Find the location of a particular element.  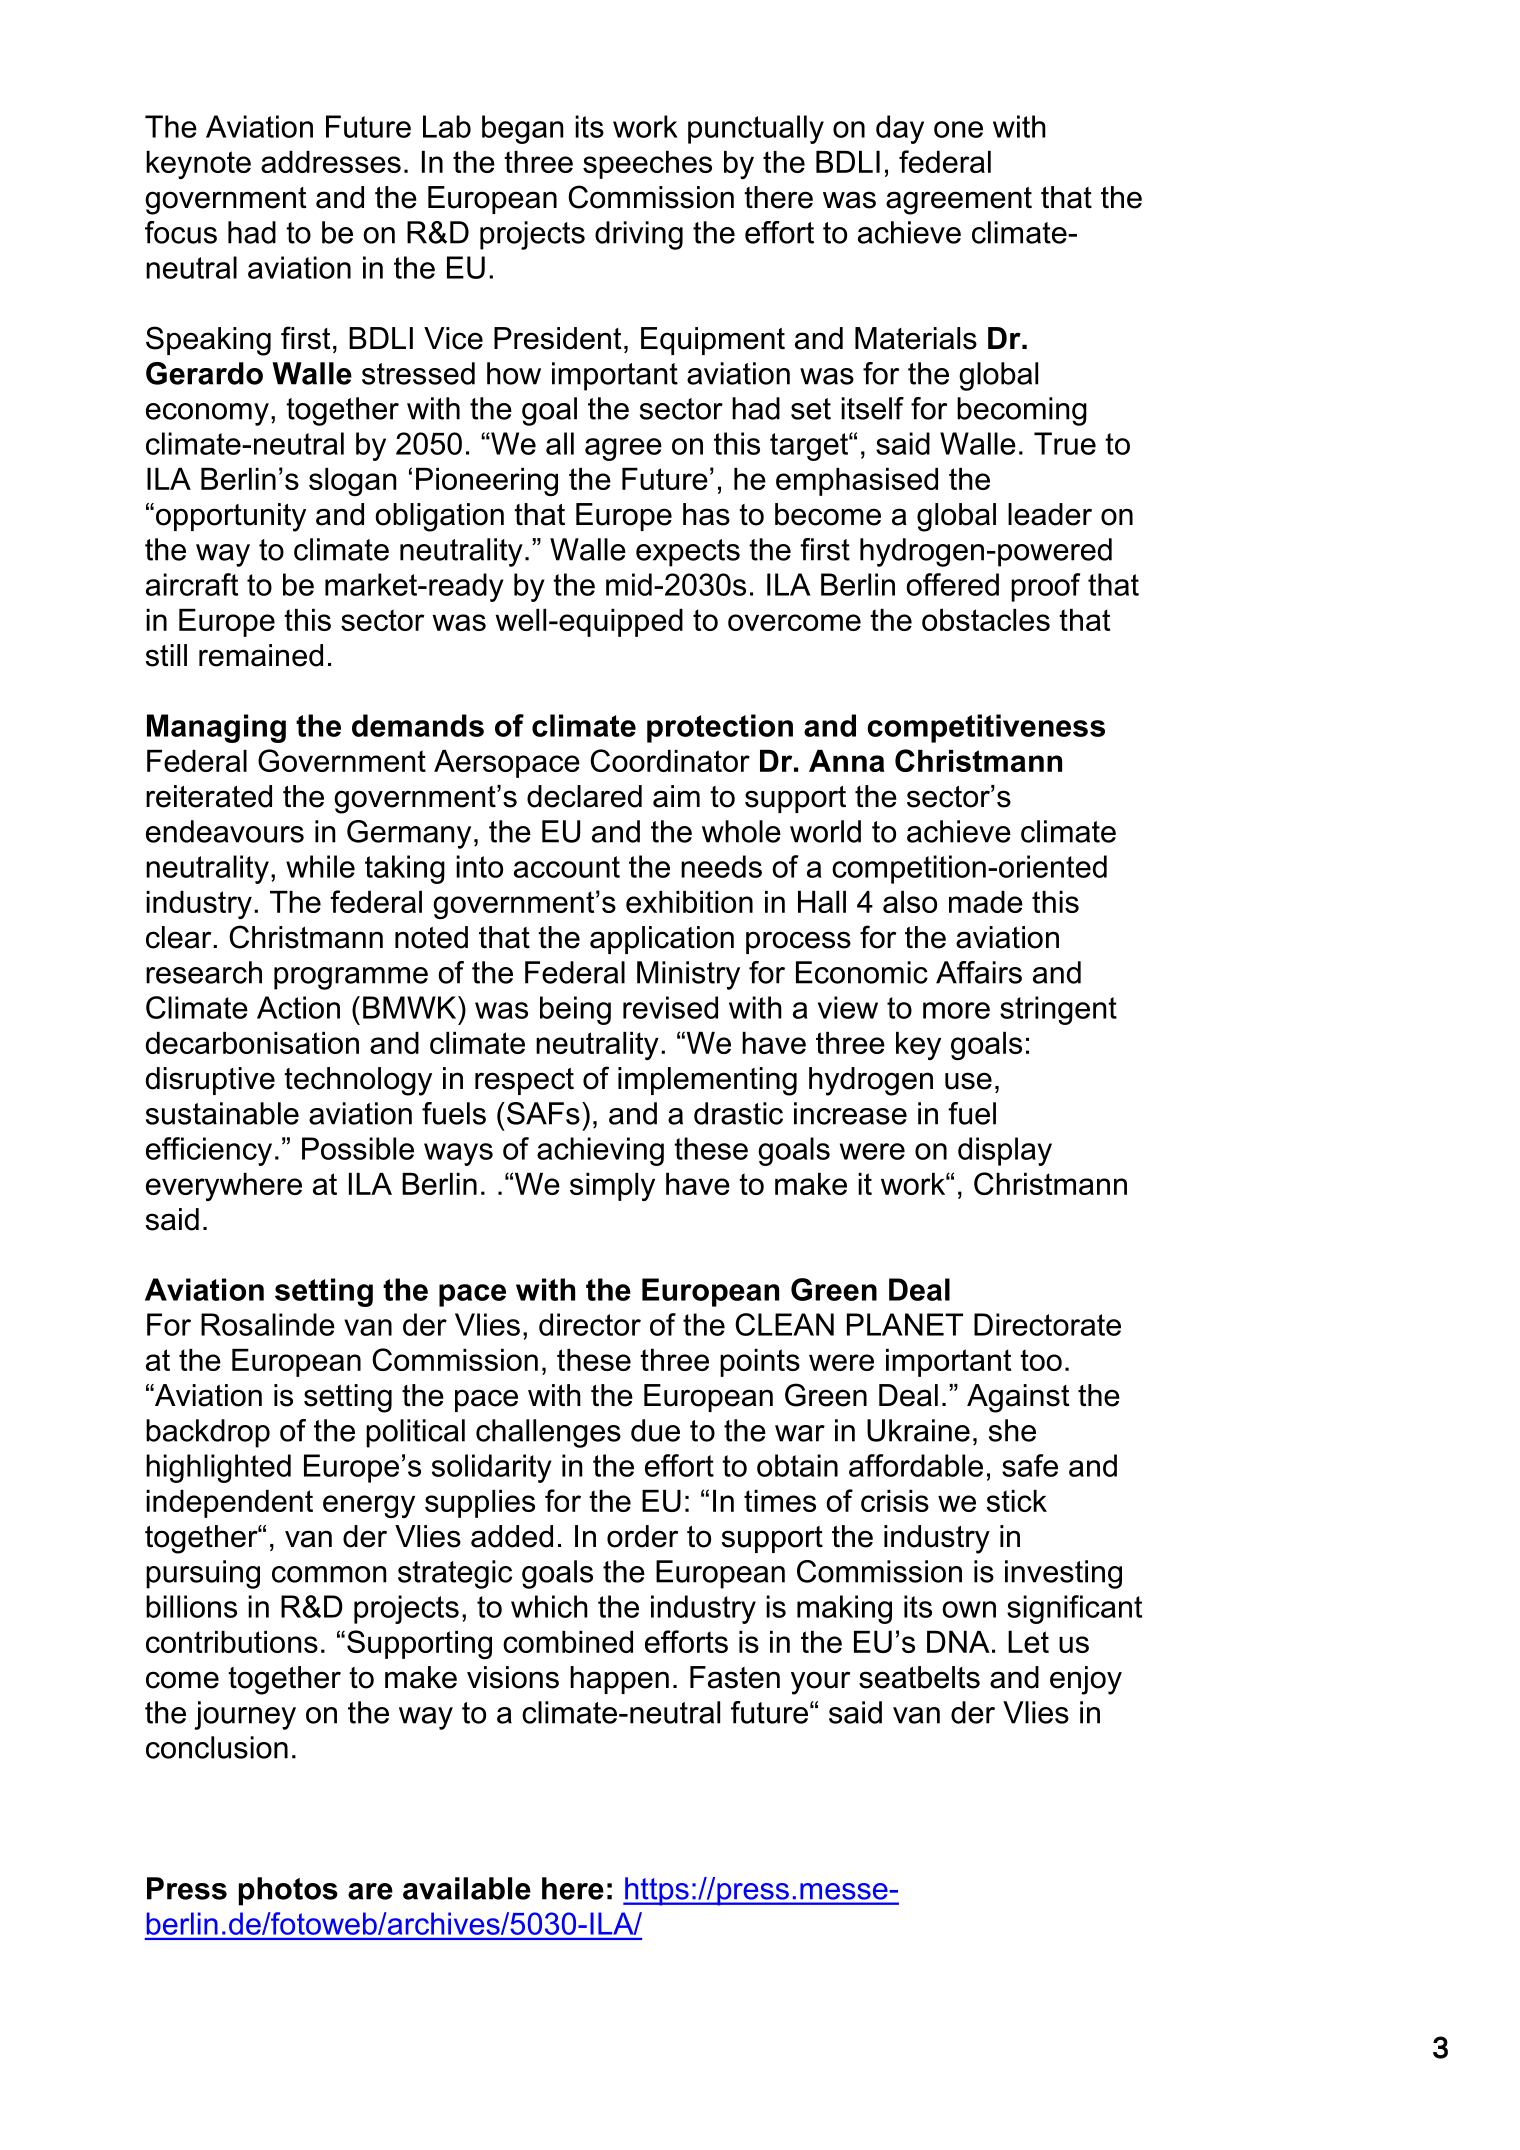

made is located at coordinates (986, 902).
